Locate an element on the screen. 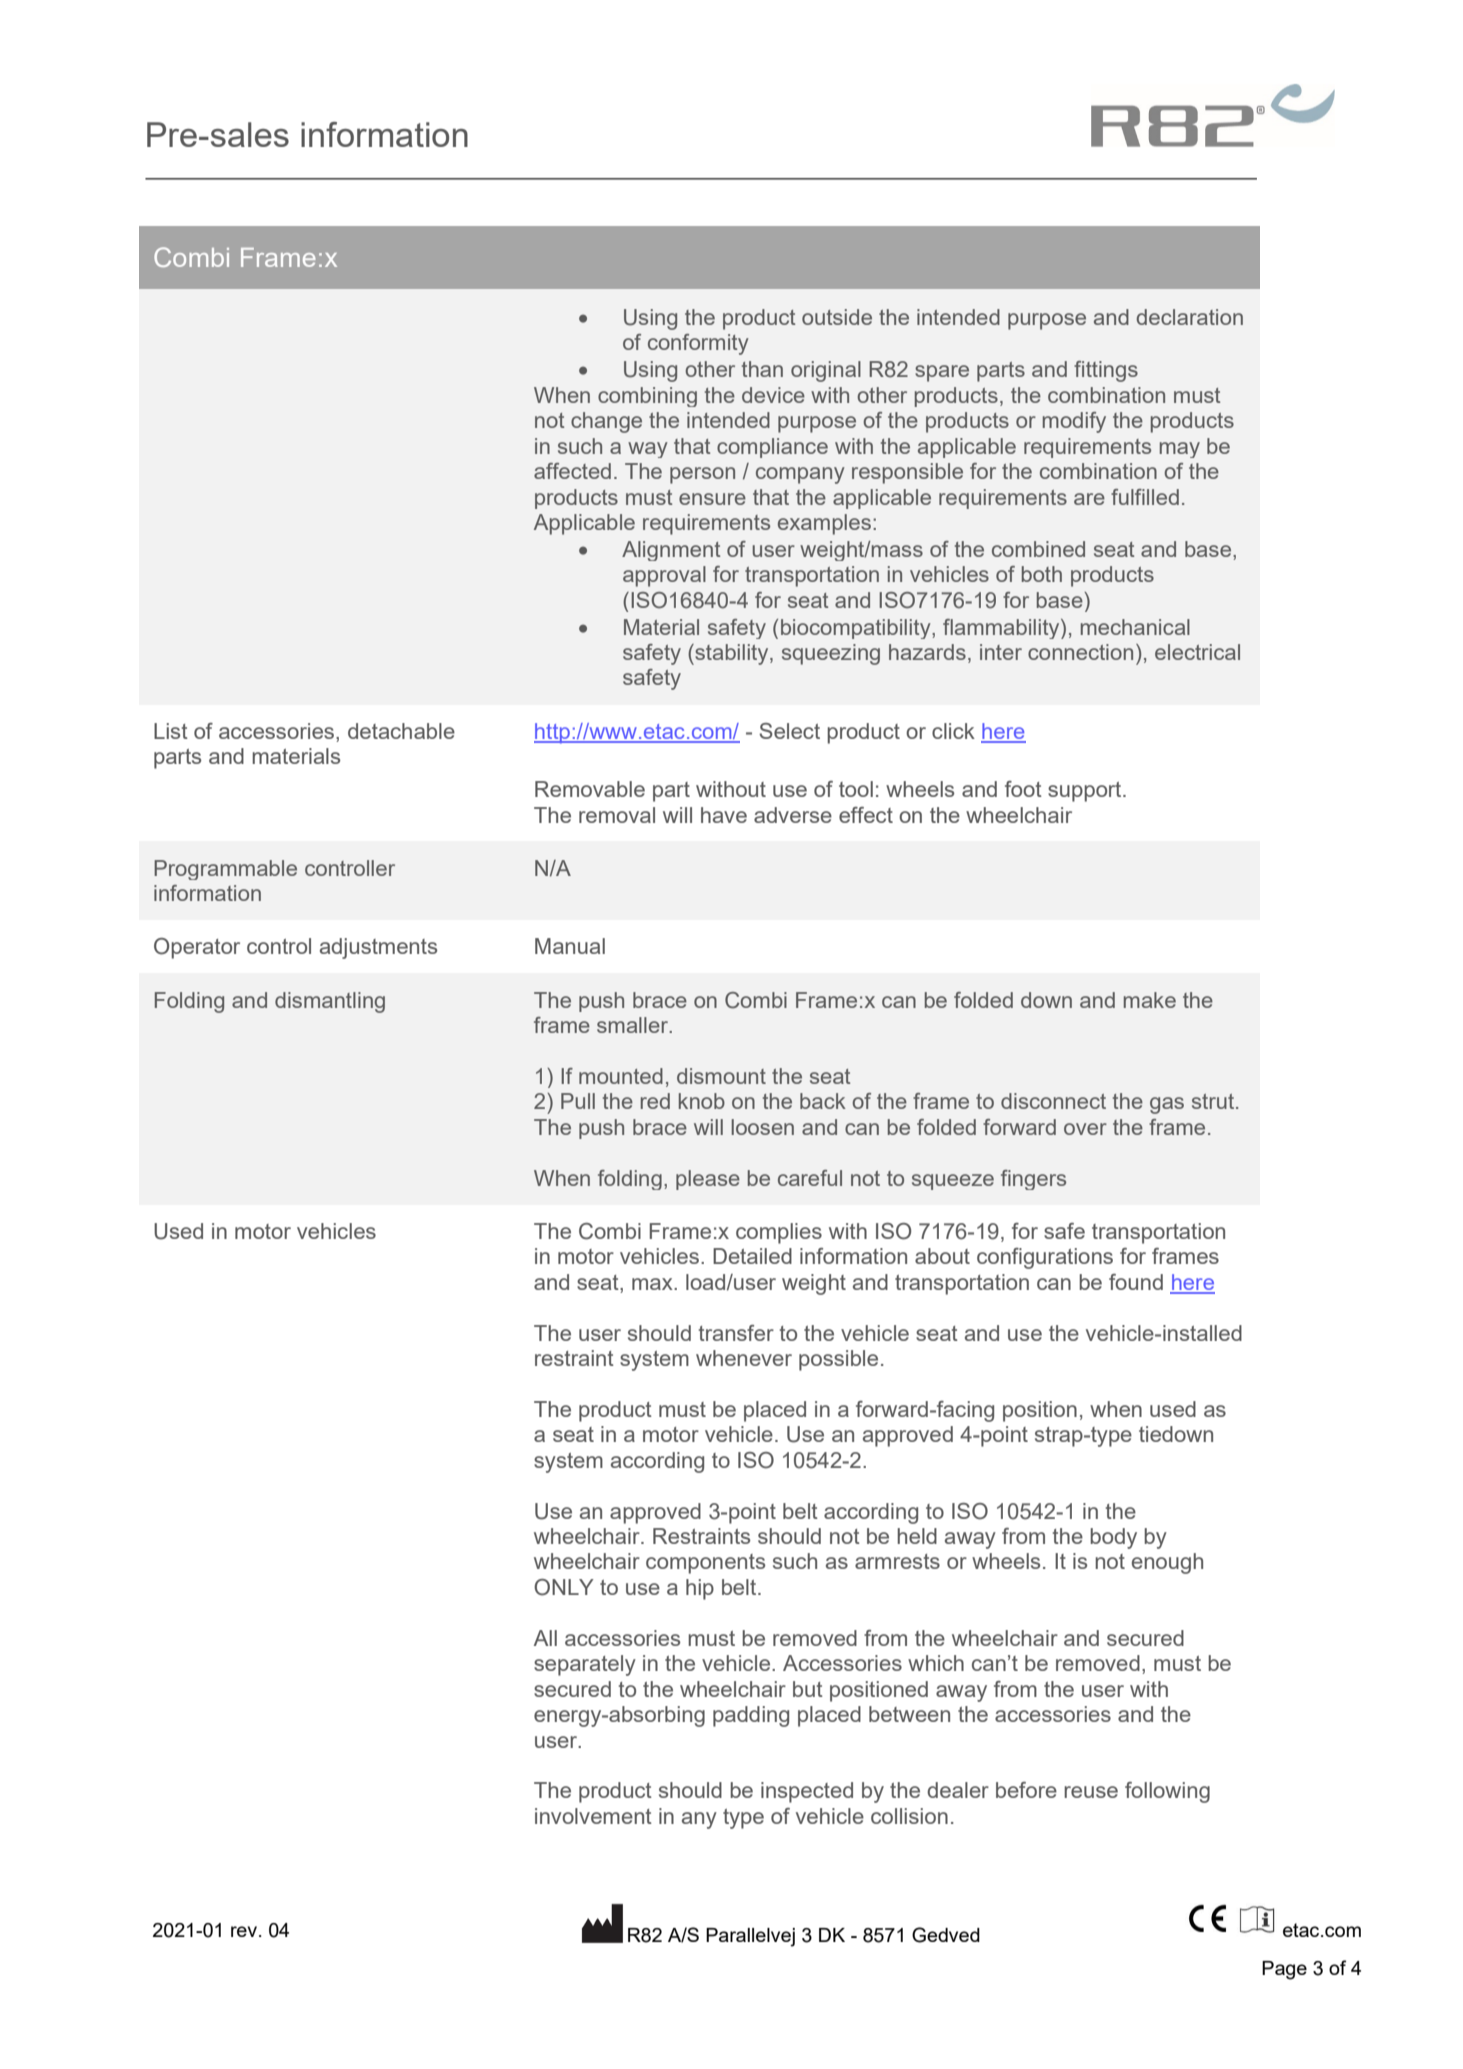 Image resolution: width=1463 pixels, height=2069 pixels. fittings is located at coordinates (1106, 371).
